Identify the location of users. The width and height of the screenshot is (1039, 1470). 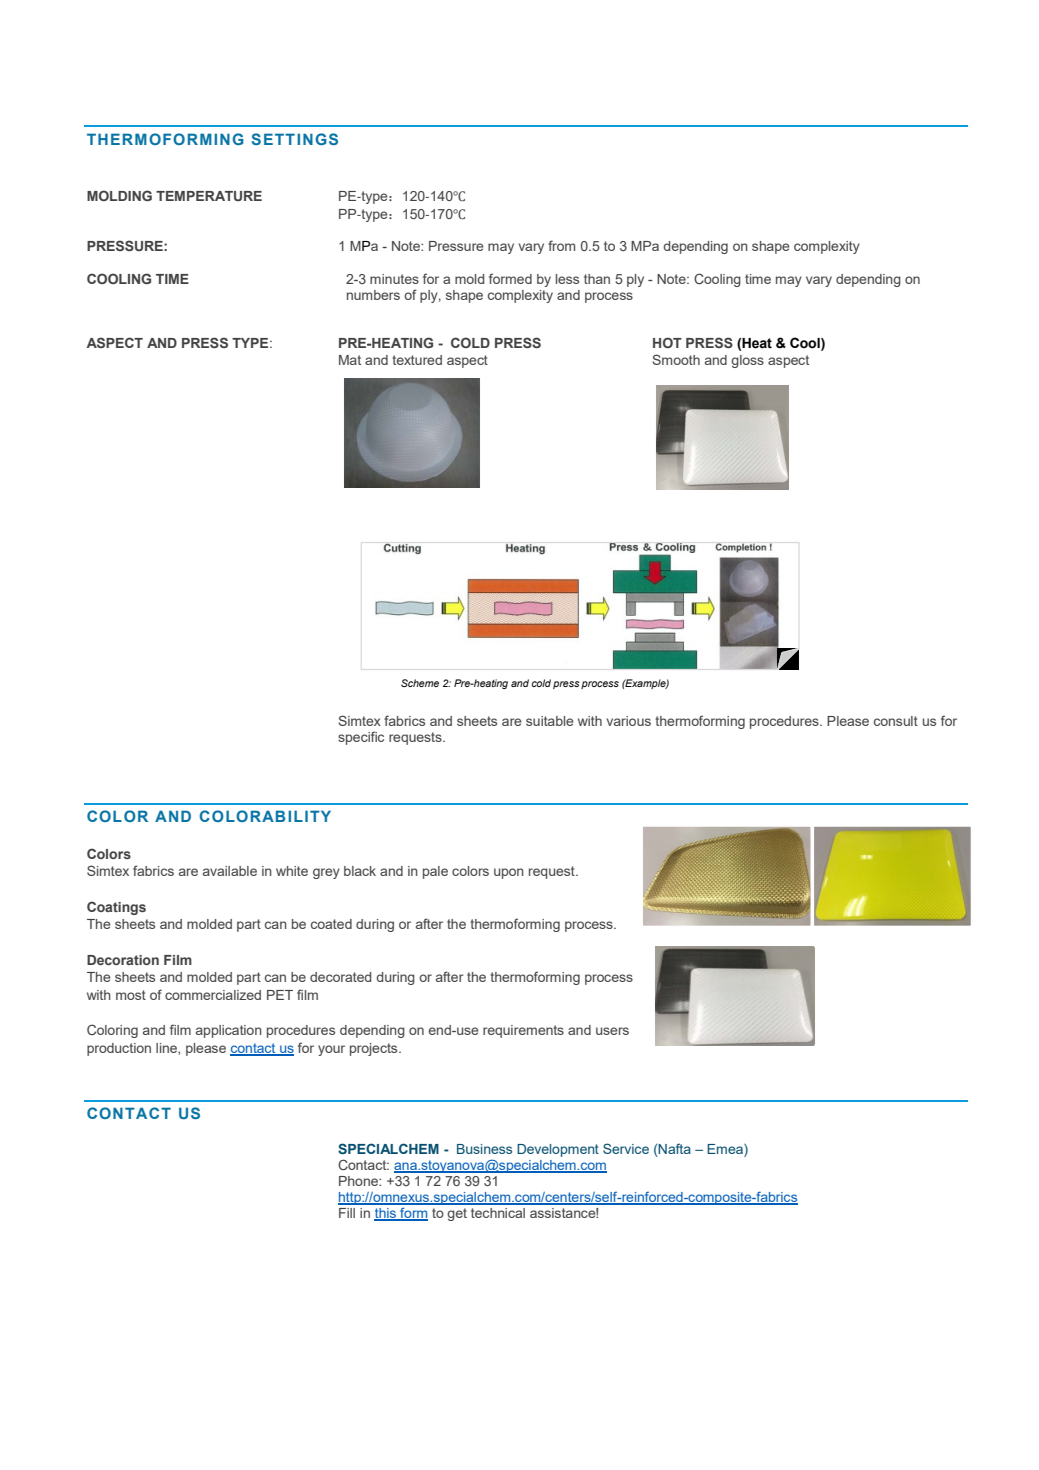
(612, 1031).
